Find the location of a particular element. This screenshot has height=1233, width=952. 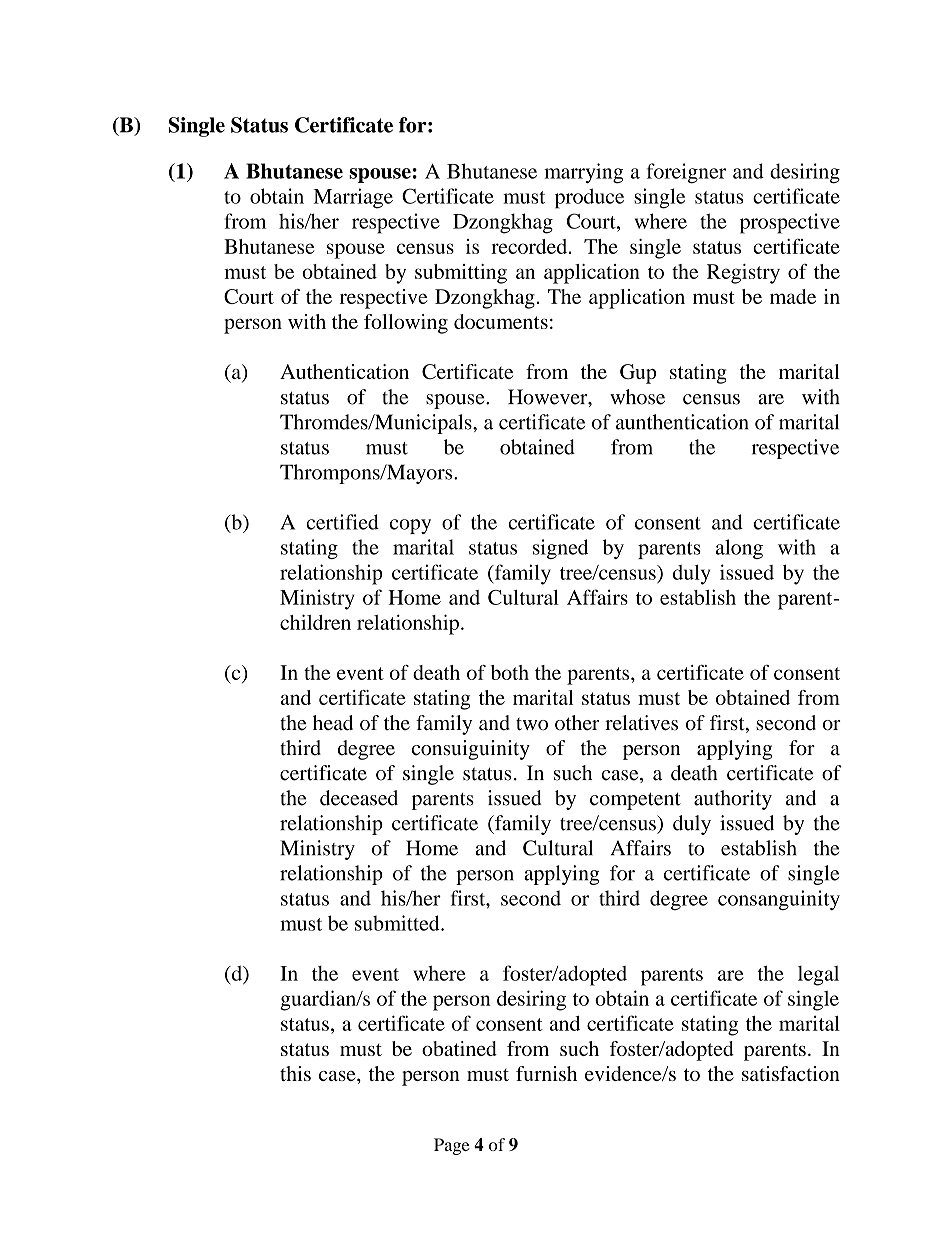

furnish is located at coordinates (546, 1073).
